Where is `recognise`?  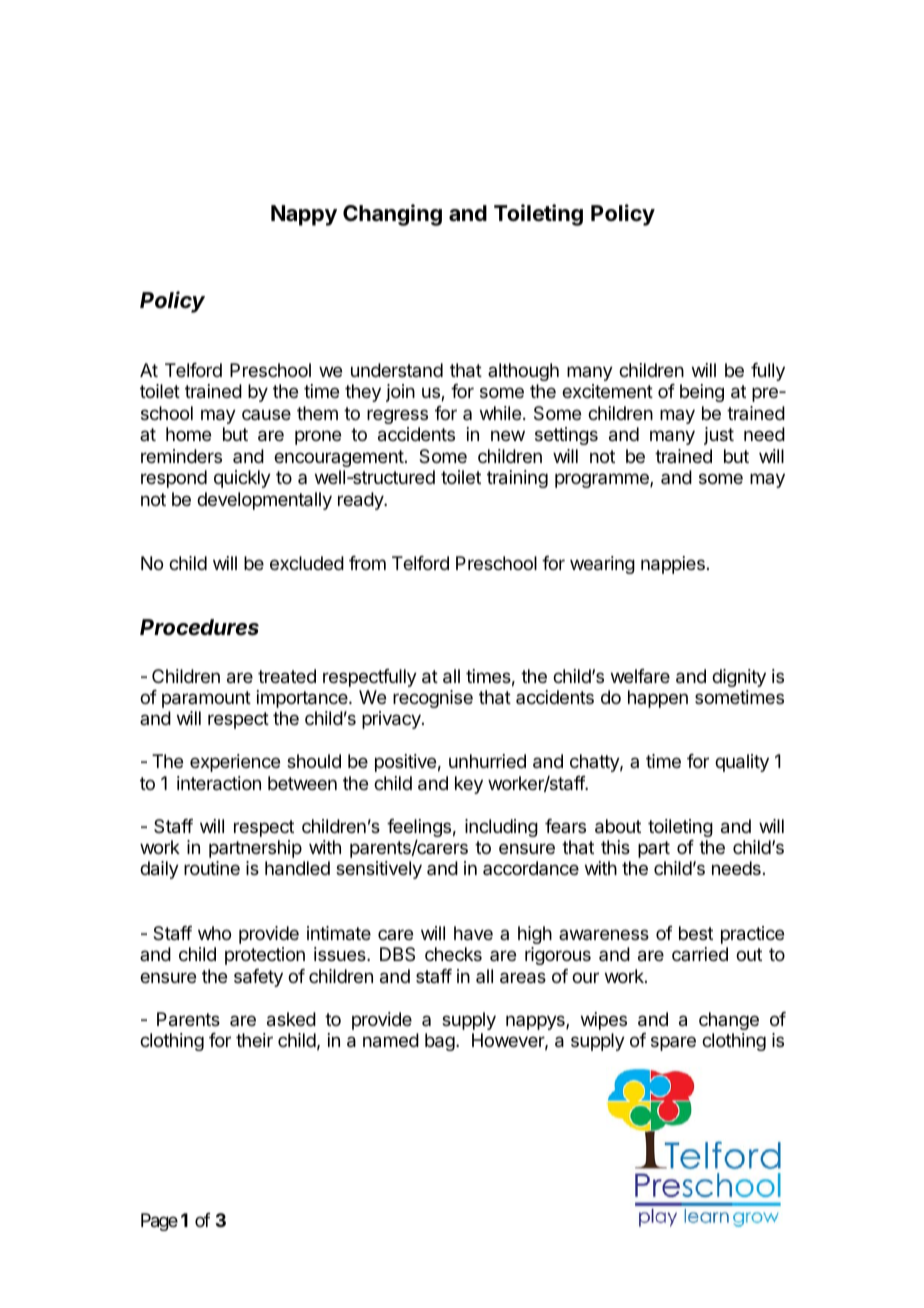 recognise is located at coordinates (433, 699).
